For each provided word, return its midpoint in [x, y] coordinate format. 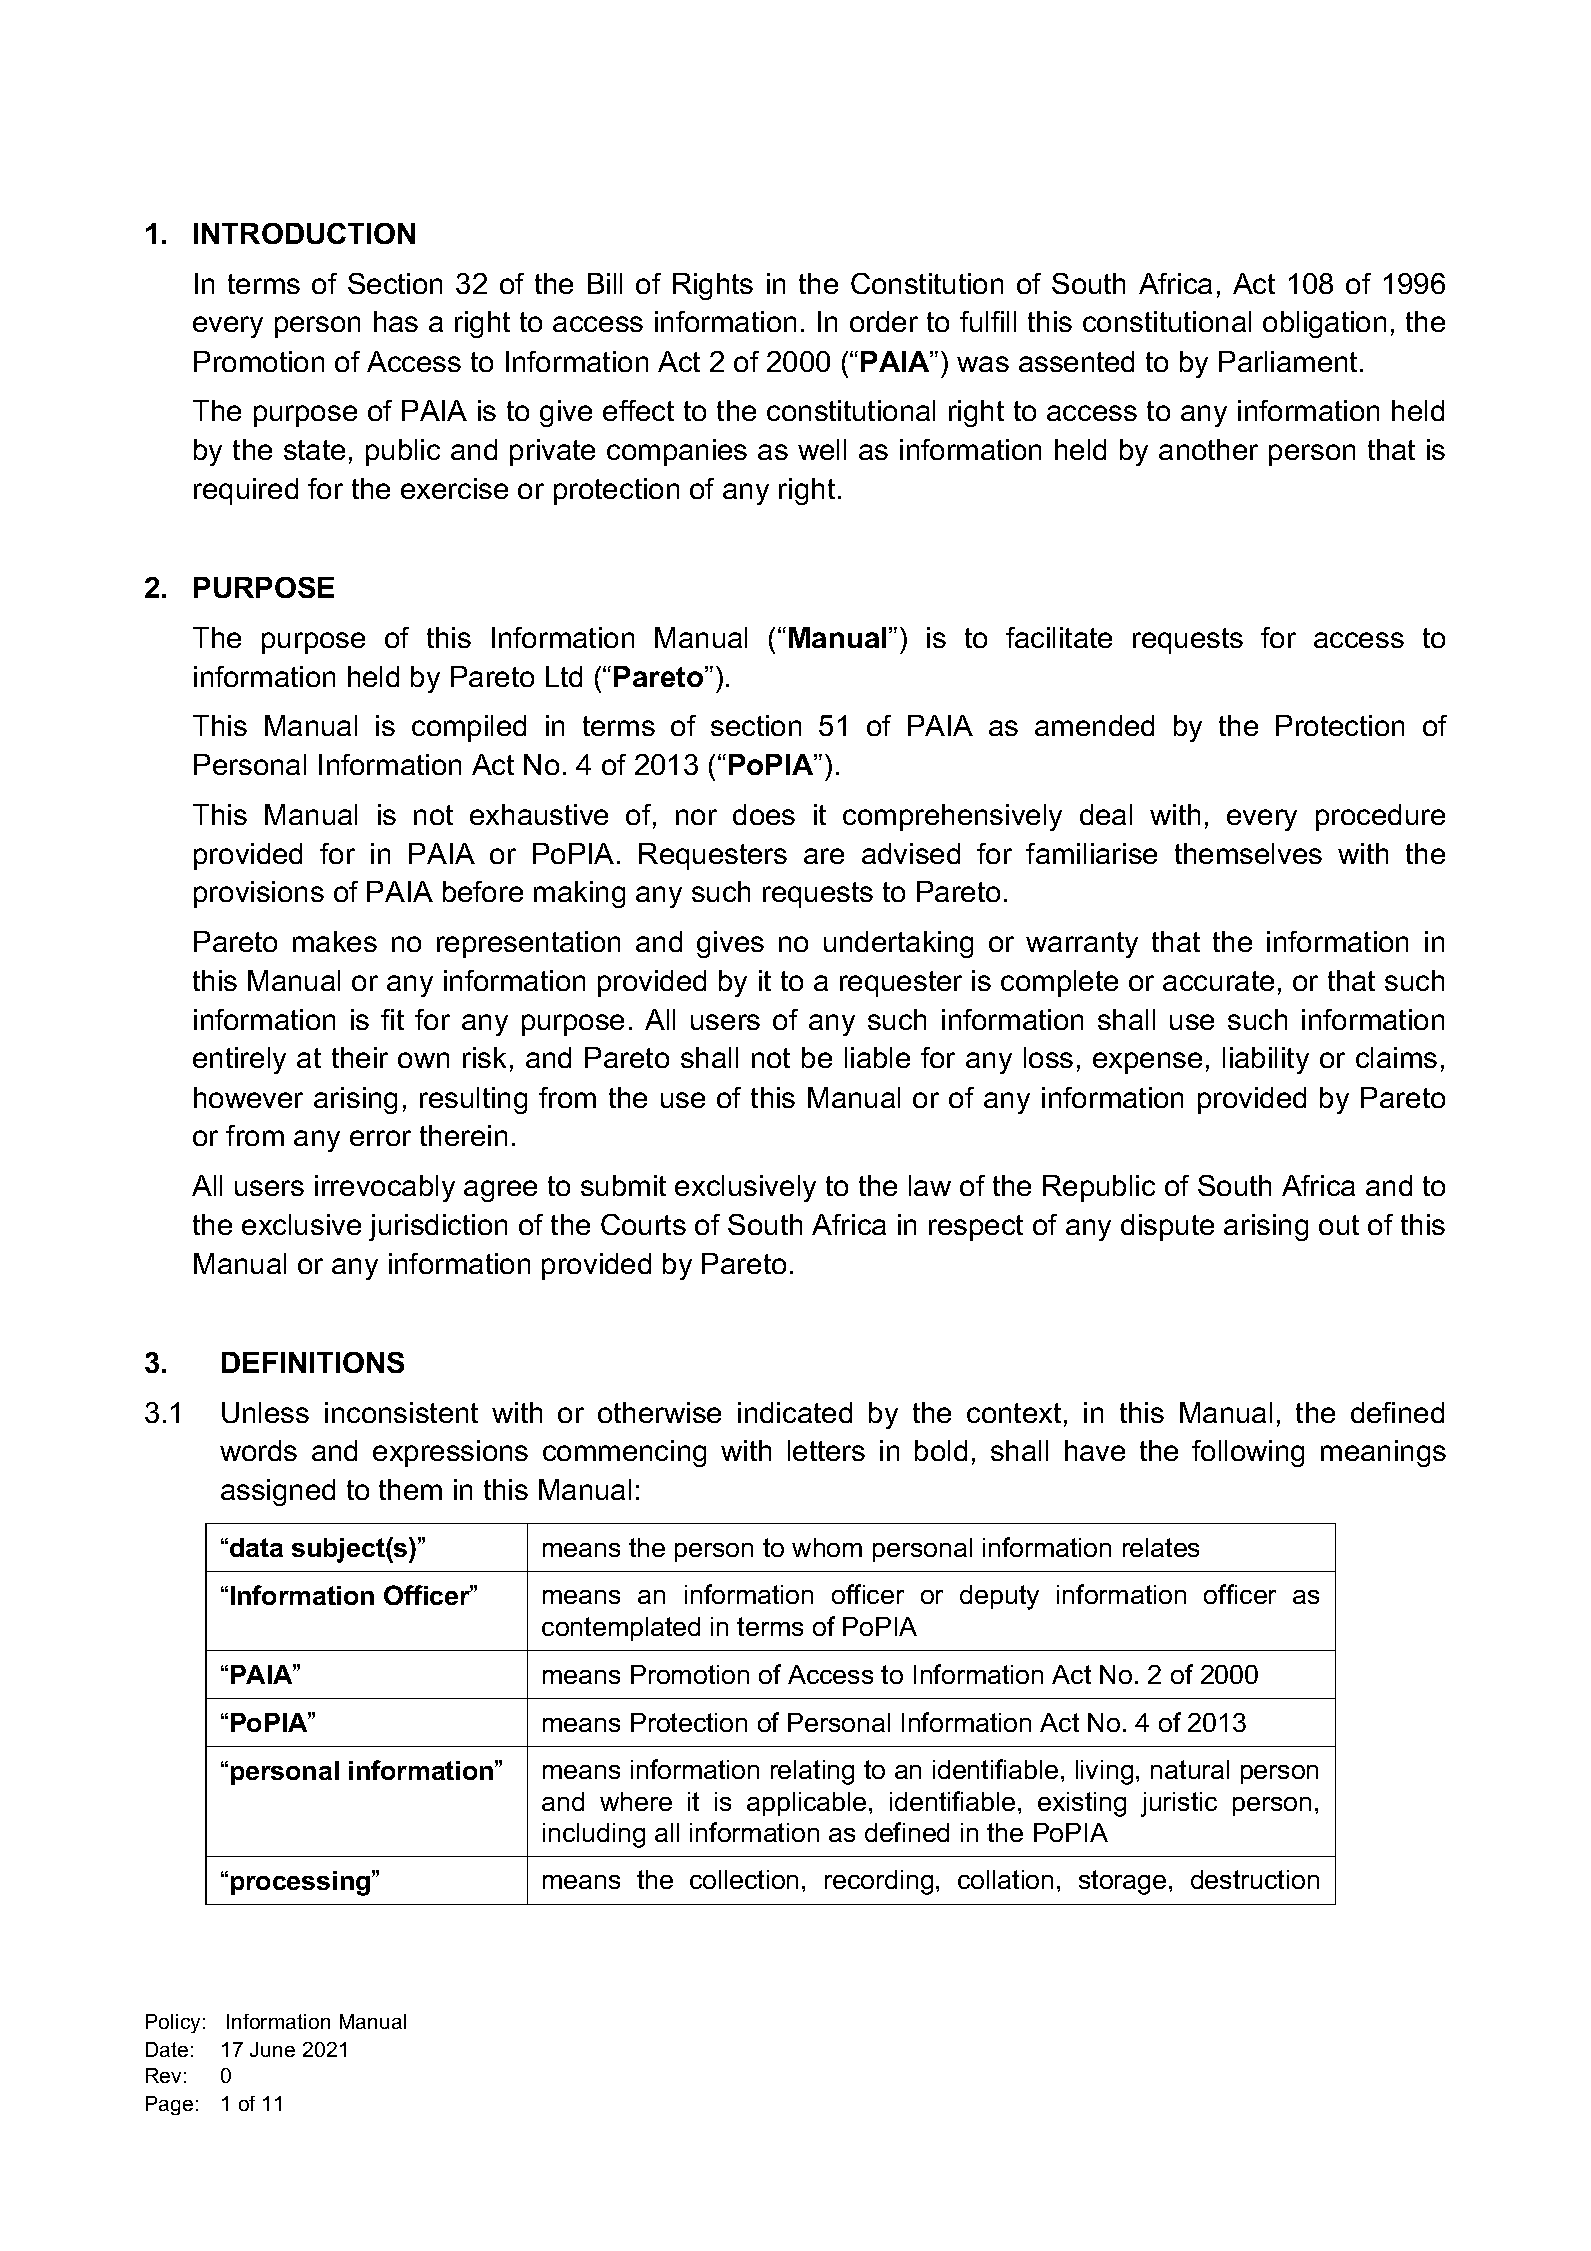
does [764, 814]
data [256, 1547]
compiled [469, 728]
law [930, 1185]
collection [744, 1879]
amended [1094, 725]
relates [1161, 1547]
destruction [1255, 1879]
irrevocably [385, 1188]
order [884, 321]
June [272, 2049]
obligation [1324, 324]
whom [827, 1547]
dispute [1167, 1227]
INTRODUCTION [304, 233]
